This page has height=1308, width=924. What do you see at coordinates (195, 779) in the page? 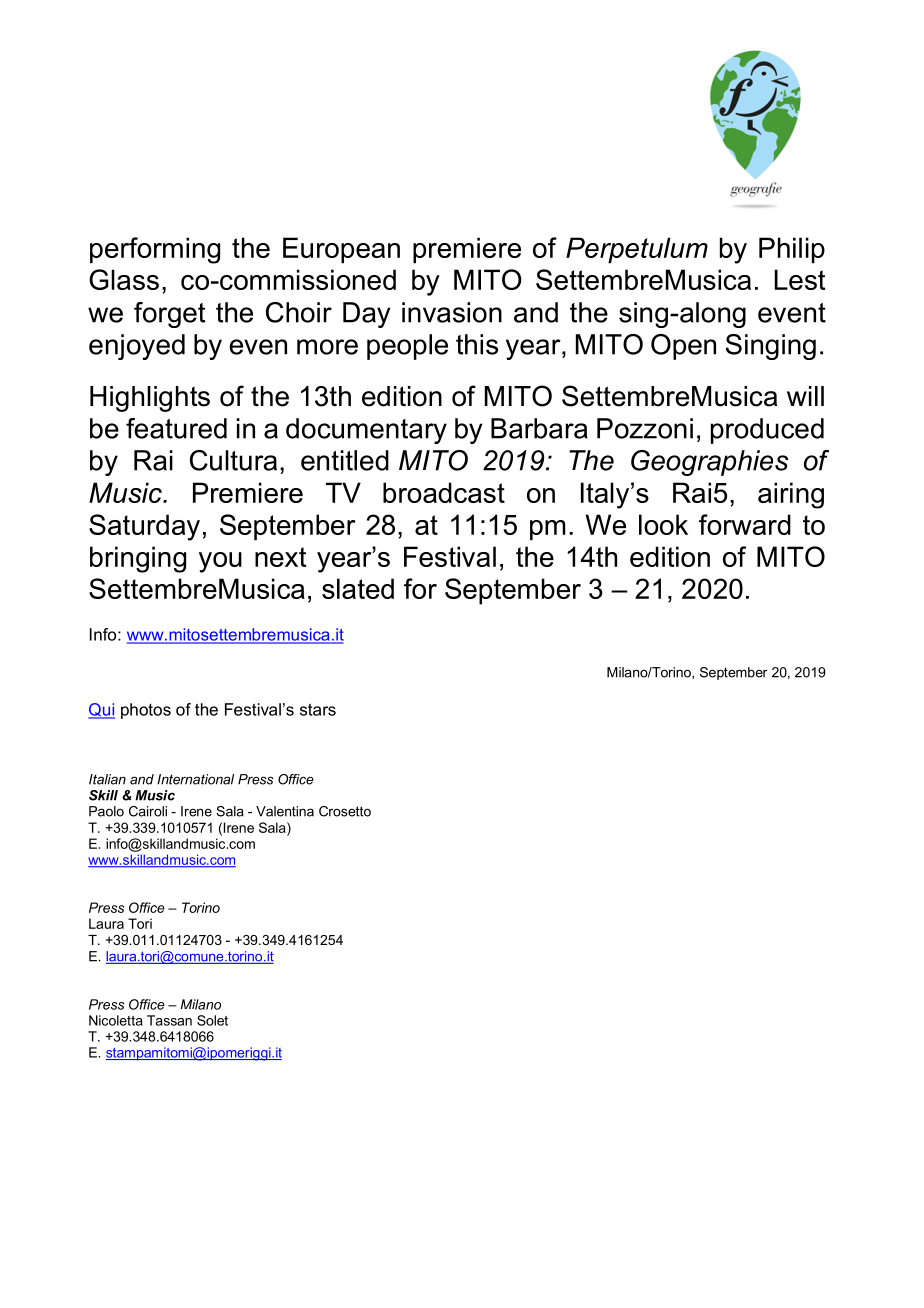
I see `International` at bounding box center [195, 779].
